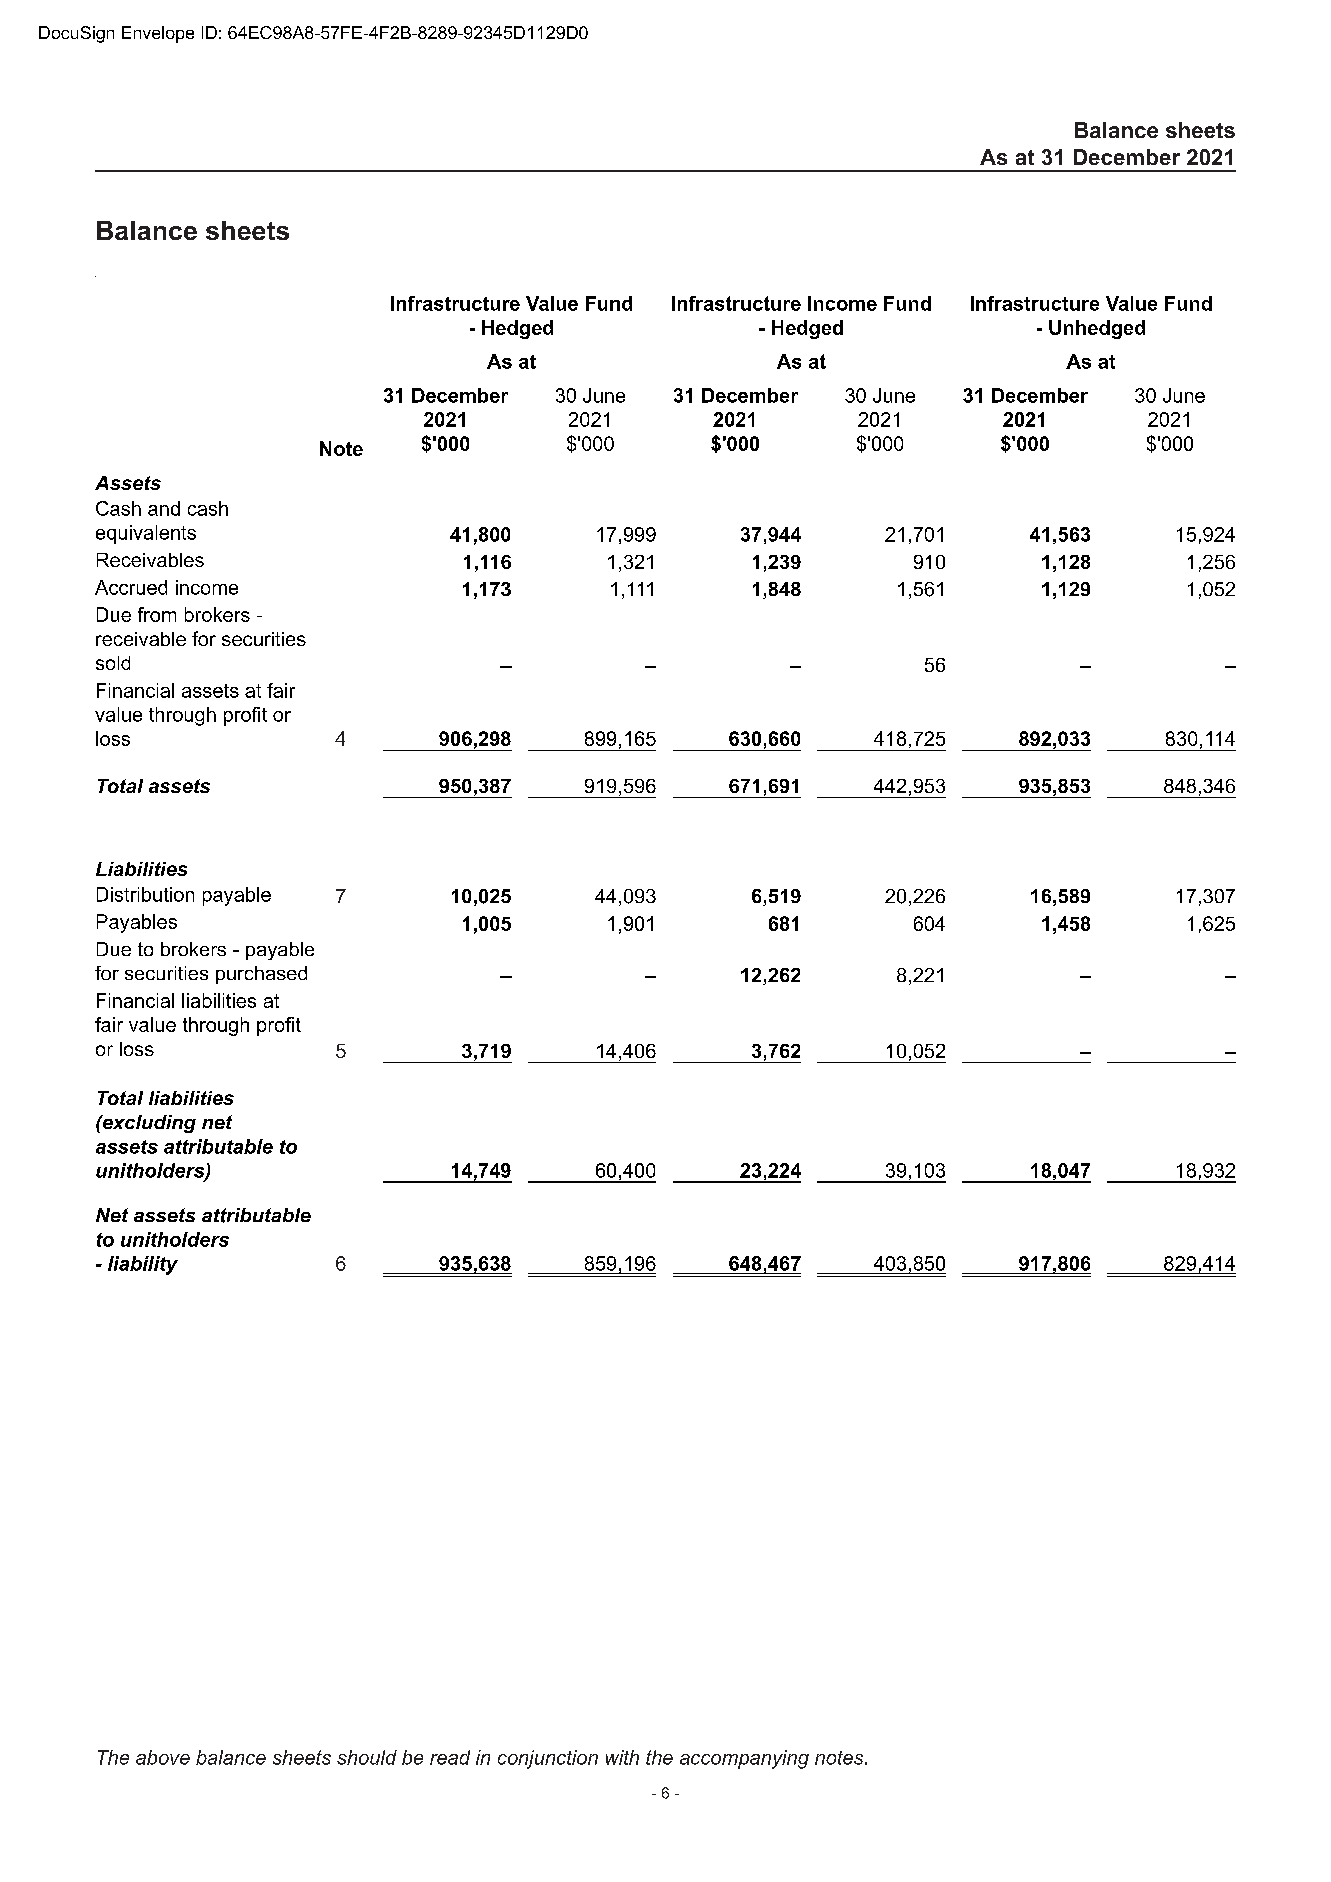 The width and height of the page is (1331, 1882). I want to click on sold, so click(113, 663).
